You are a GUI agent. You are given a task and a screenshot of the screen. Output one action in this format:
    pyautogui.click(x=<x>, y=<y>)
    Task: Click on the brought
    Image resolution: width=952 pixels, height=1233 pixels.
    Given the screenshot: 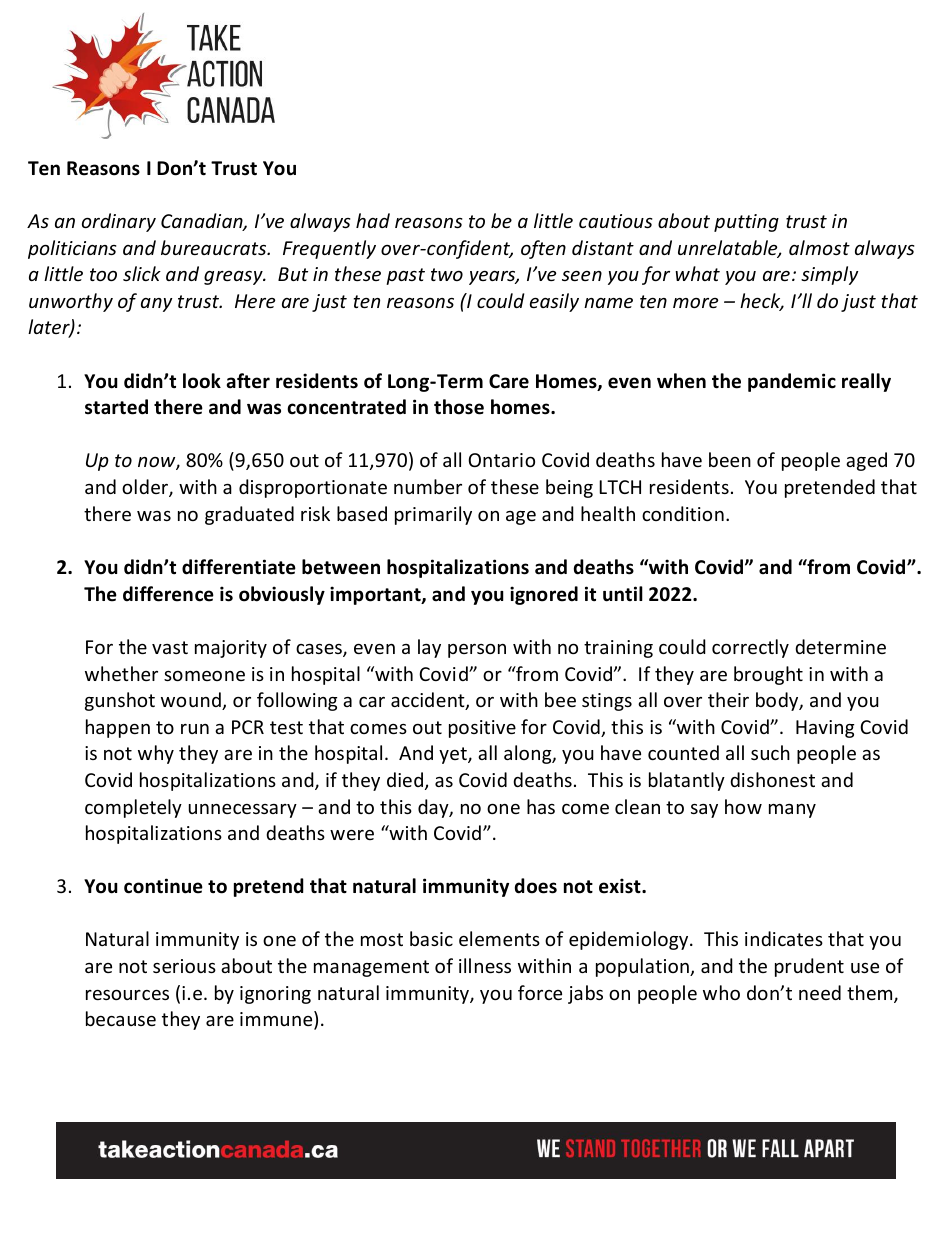 What is the action you would take?
    pyautogui.click(x=768, y=675)
